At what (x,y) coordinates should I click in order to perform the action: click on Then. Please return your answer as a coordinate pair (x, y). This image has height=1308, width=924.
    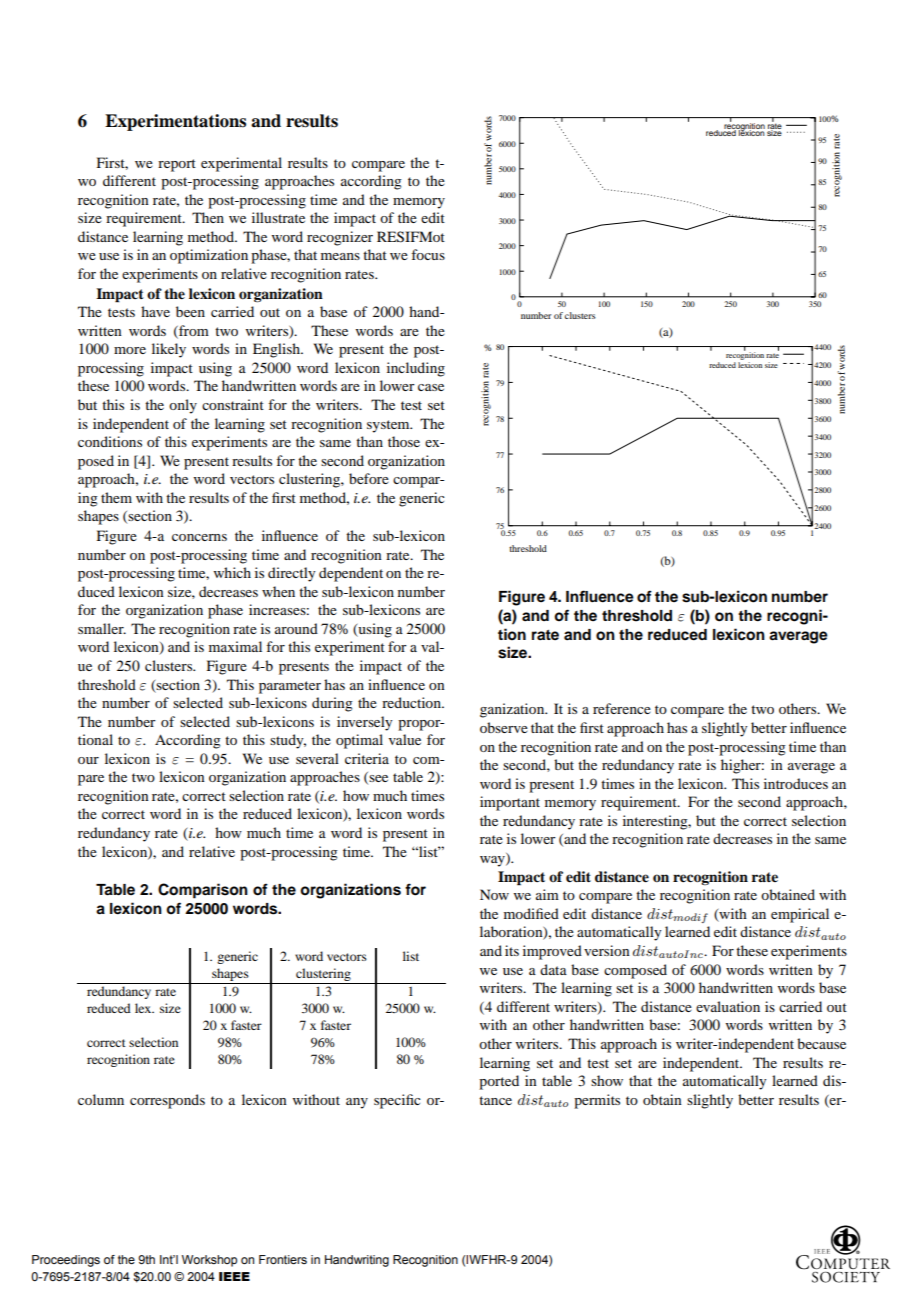
    Looking at the image, I should click on (208, 217).
